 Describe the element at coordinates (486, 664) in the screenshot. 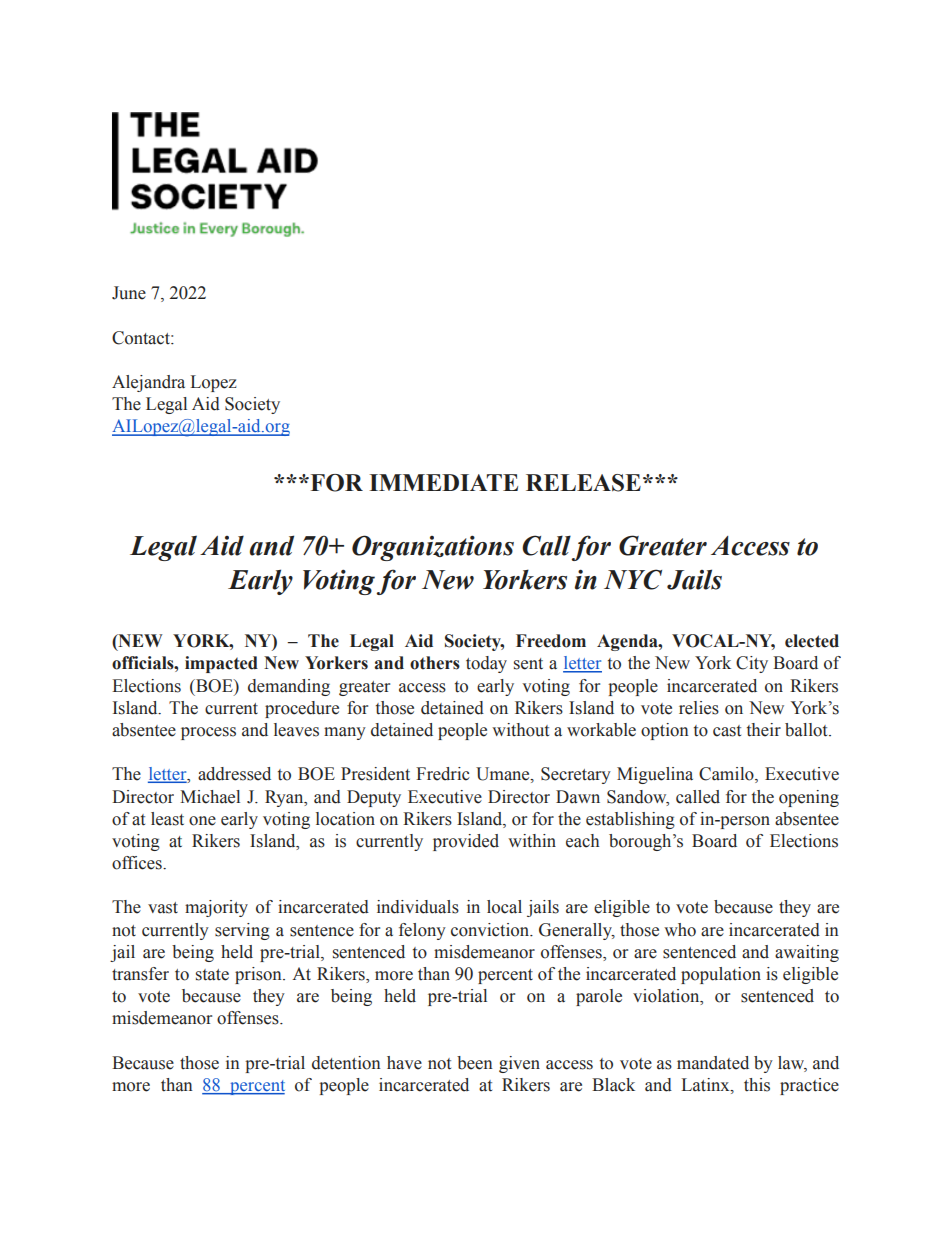

I see `today` at that location.
